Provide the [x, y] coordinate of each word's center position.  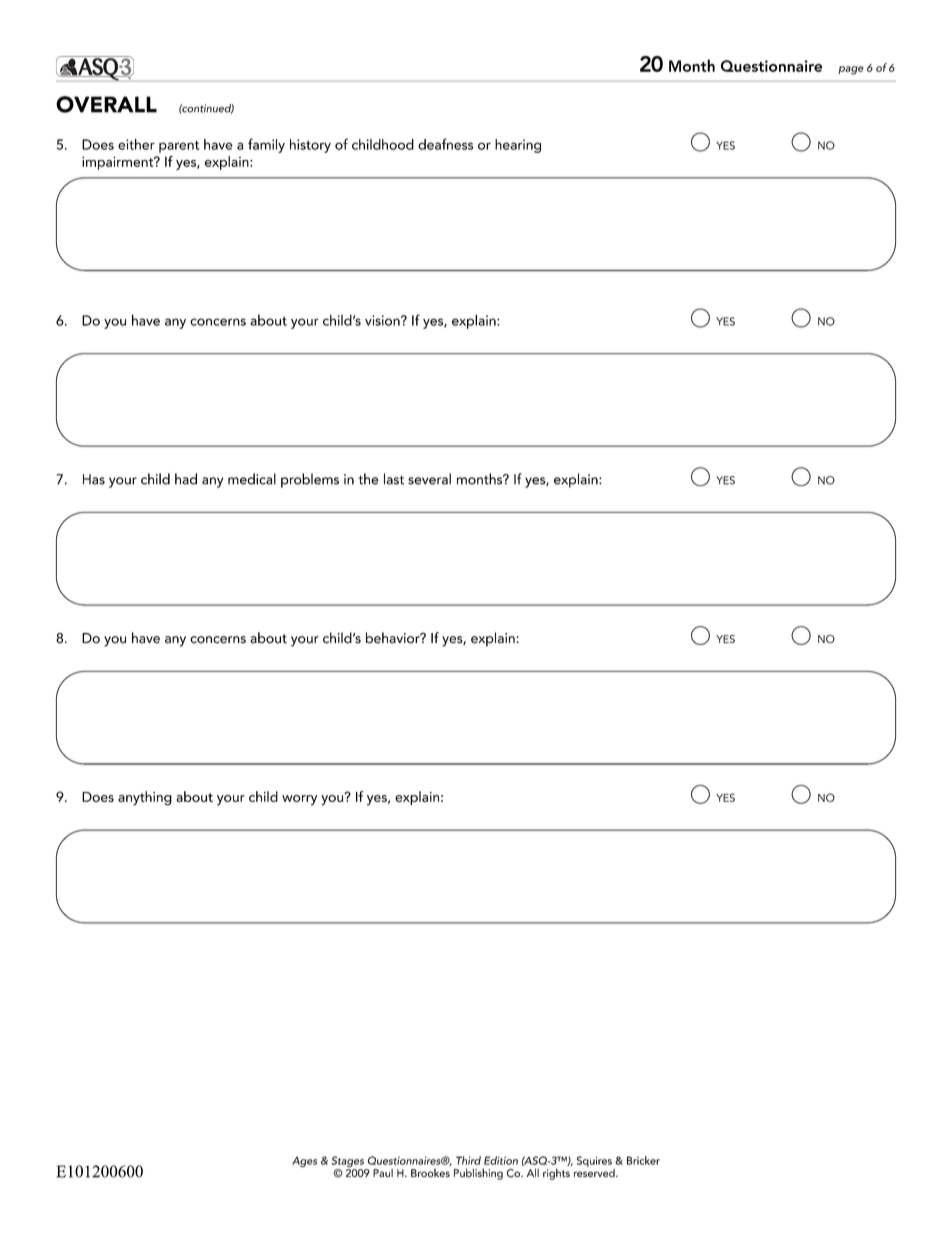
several [429, 479]
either [136, 144]
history [310, 146]
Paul [383, 1173]
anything [145, 798]
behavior [394, 638]
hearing [518, 146]
